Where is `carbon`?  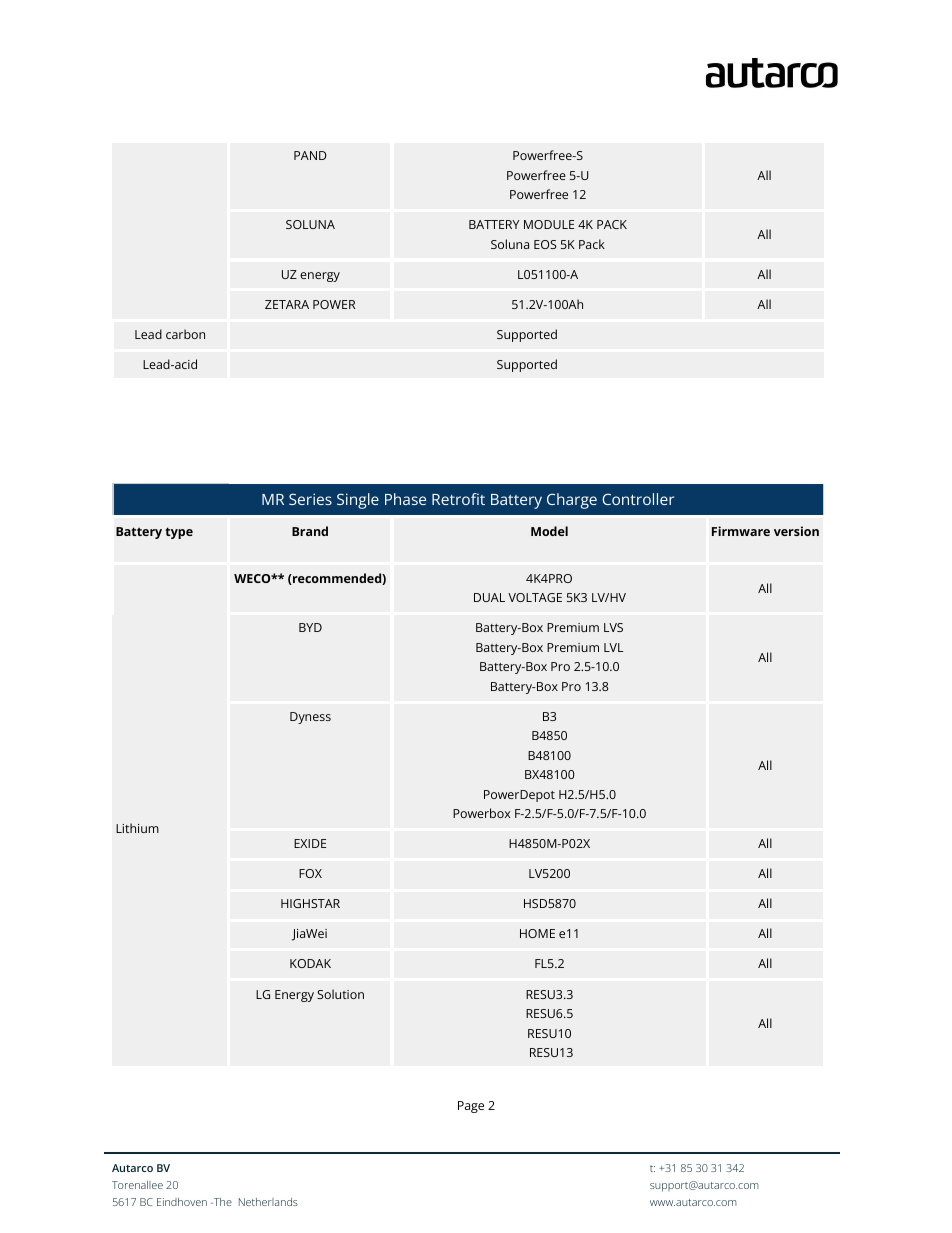
carbon is located at coordinates (185, 334).
